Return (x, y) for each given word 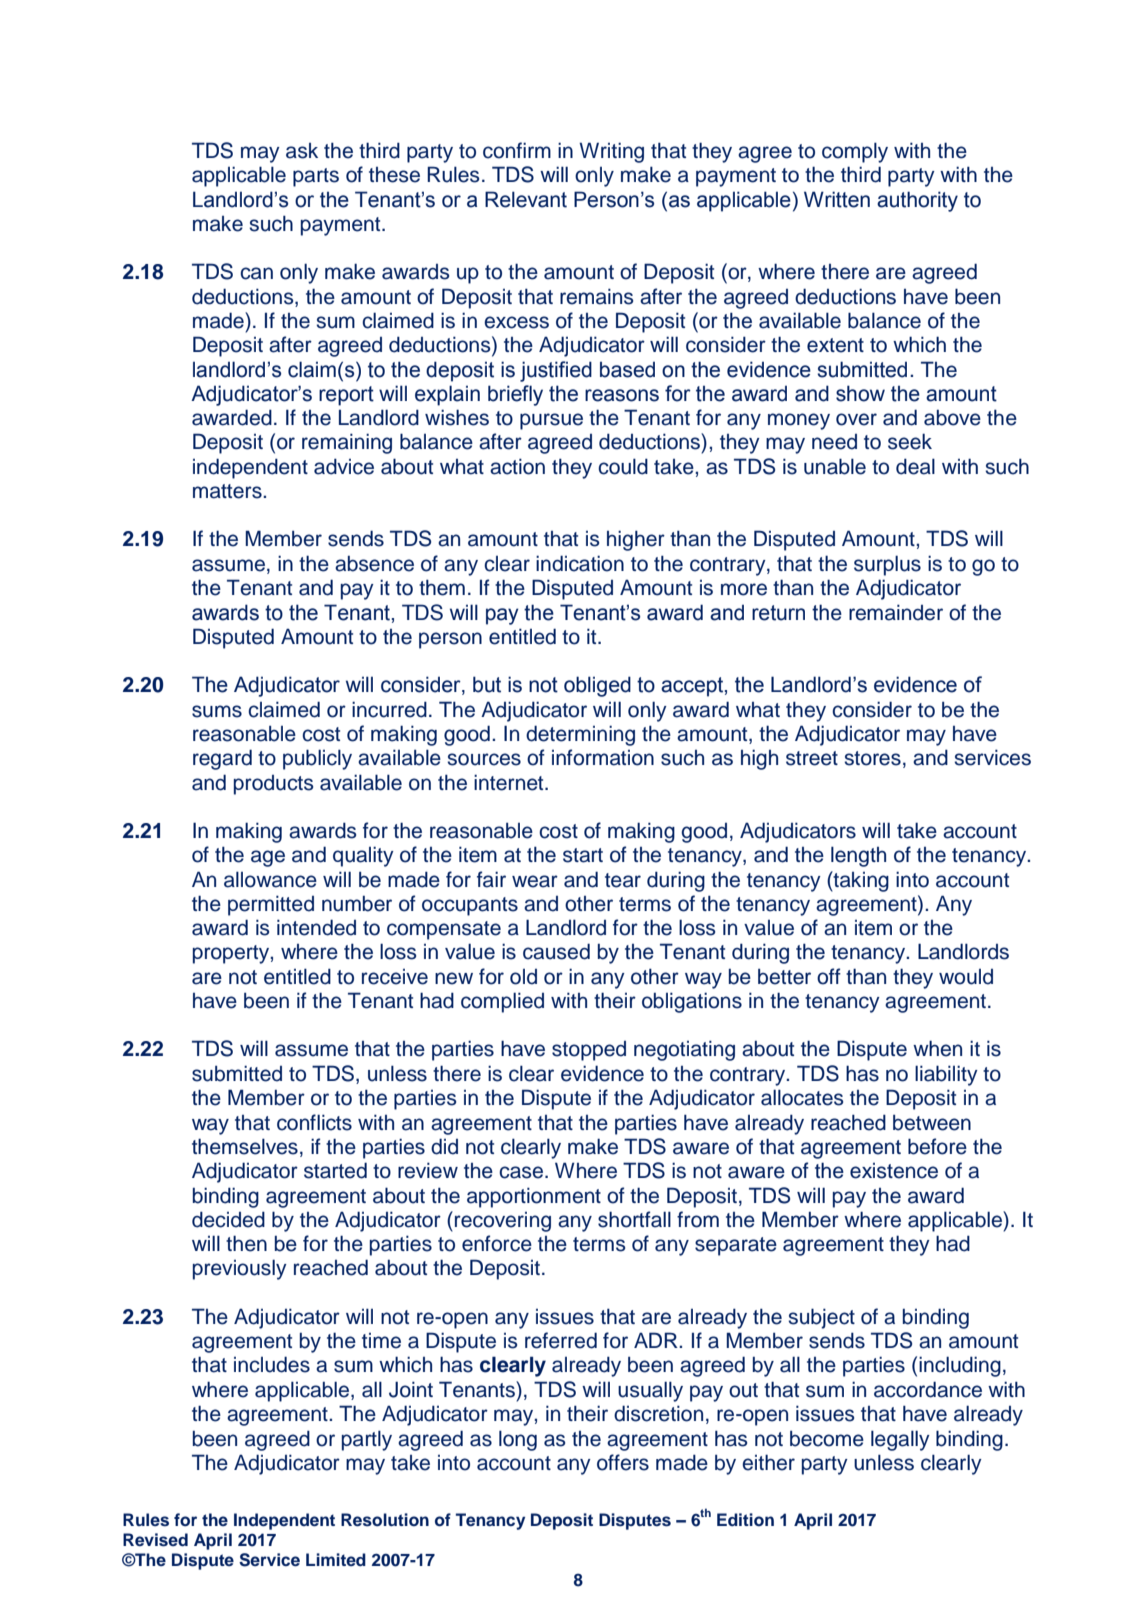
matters (228, 491)
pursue (551, 421)
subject (821, 1318)
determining (580, 735)
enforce (497, 1243)
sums (217, 711)
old (523, 977)
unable (835, 466)
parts (316, 177)
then (246, 1243)
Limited (336, 1559)
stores (872, 758)
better (784, 977)
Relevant (526, 199)
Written (837, 199)
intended (316, 927)
